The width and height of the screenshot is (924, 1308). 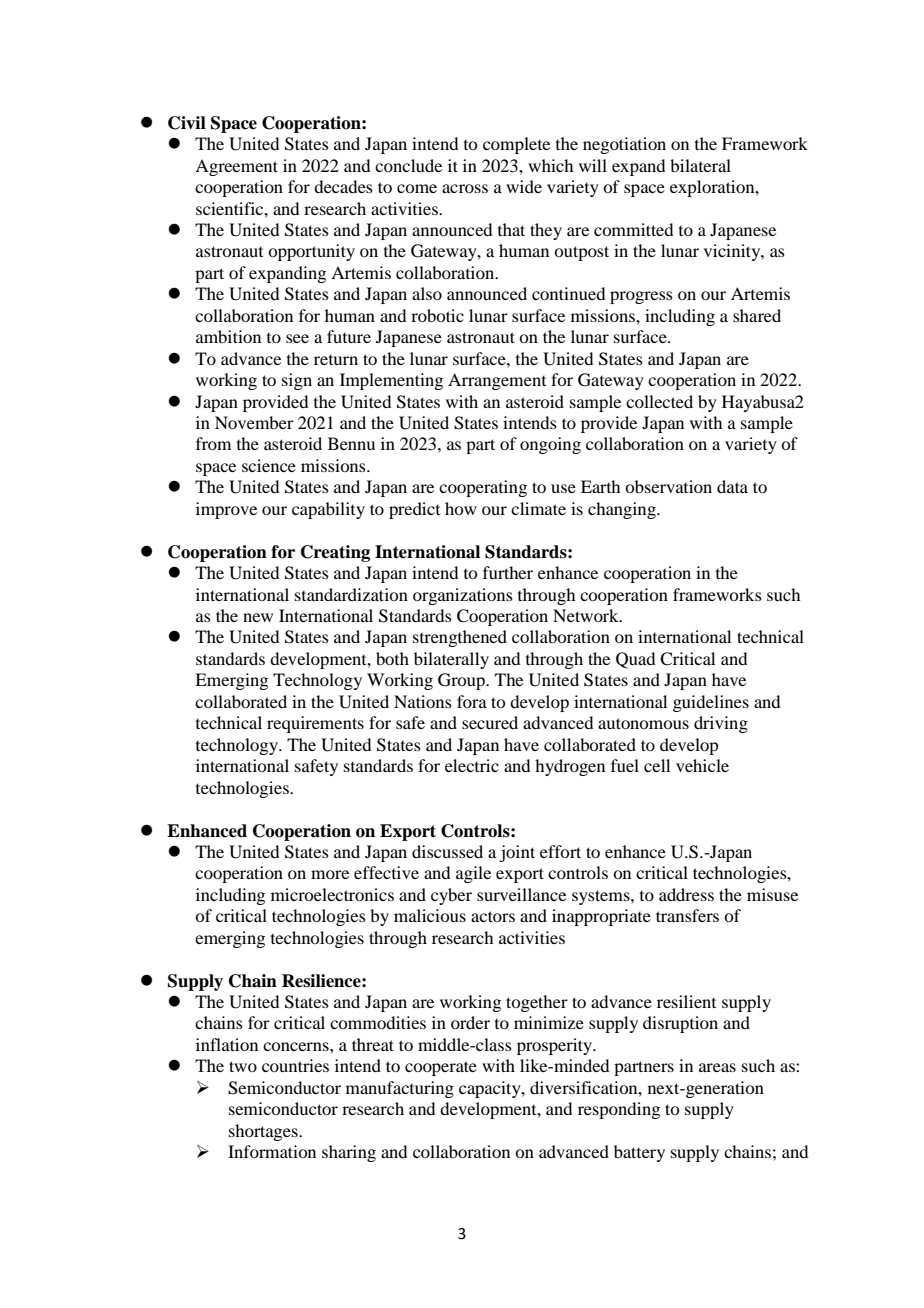 I want to click on new, so click(x=258, y=617).
